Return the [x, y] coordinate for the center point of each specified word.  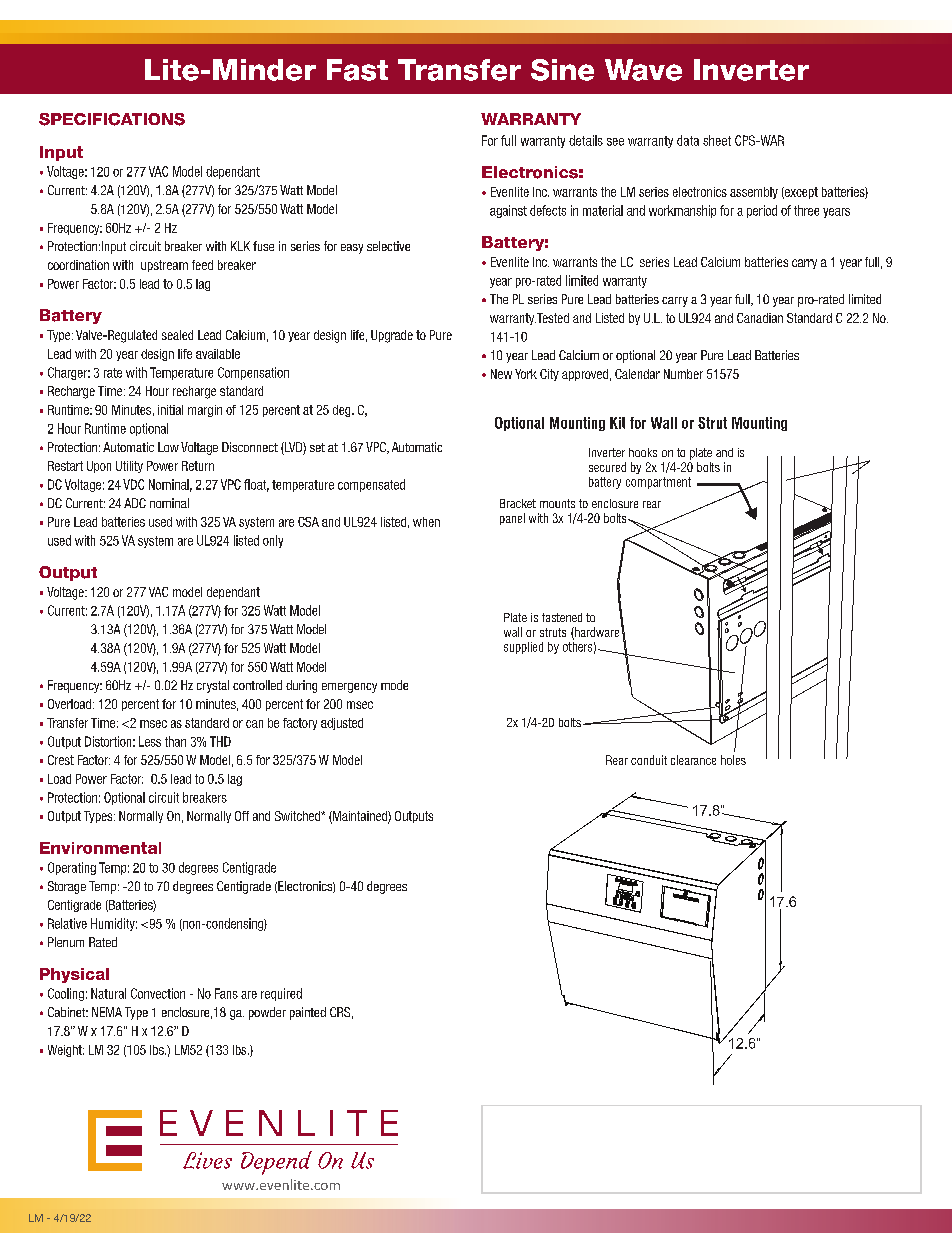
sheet [717, 140]
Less [150, 741]
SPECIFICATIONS [112, 119]
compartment [658, 483]
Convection [158, 993]
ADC [135, 503]
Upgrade [392, 336]
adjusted [342, 724]
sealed [177, 335]
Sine [562, 70]
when [426, 522]
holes [733, 760]
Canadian [760, 318]
